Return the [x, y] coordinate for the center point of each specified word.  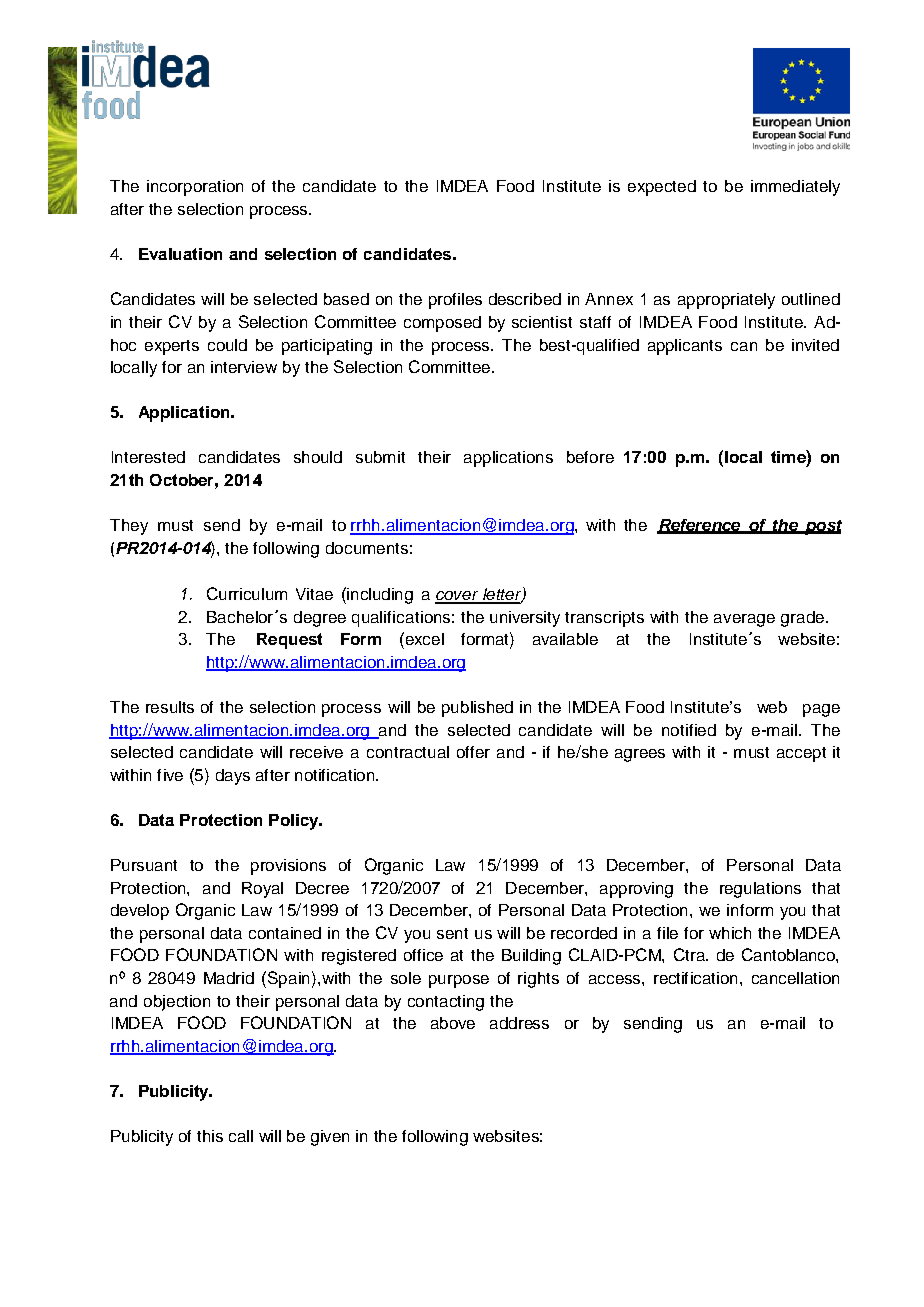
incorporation [195, 188]
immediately [795, 188]
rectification [695, 978]
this [210, 1136]
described [525, 299]
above [453, 1023]
